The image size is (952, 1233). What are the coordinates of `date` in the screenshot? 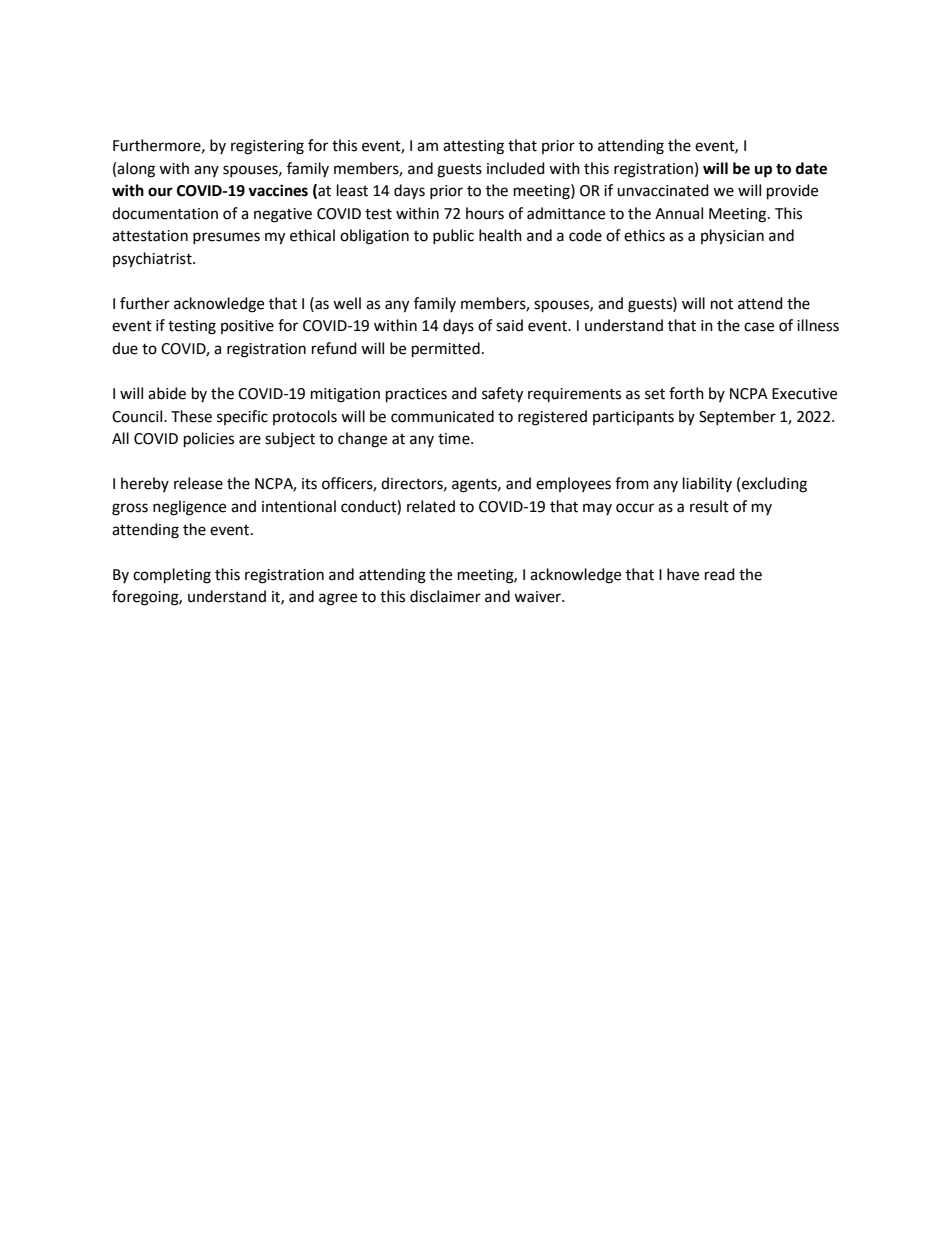 It's located at (811, 168).
